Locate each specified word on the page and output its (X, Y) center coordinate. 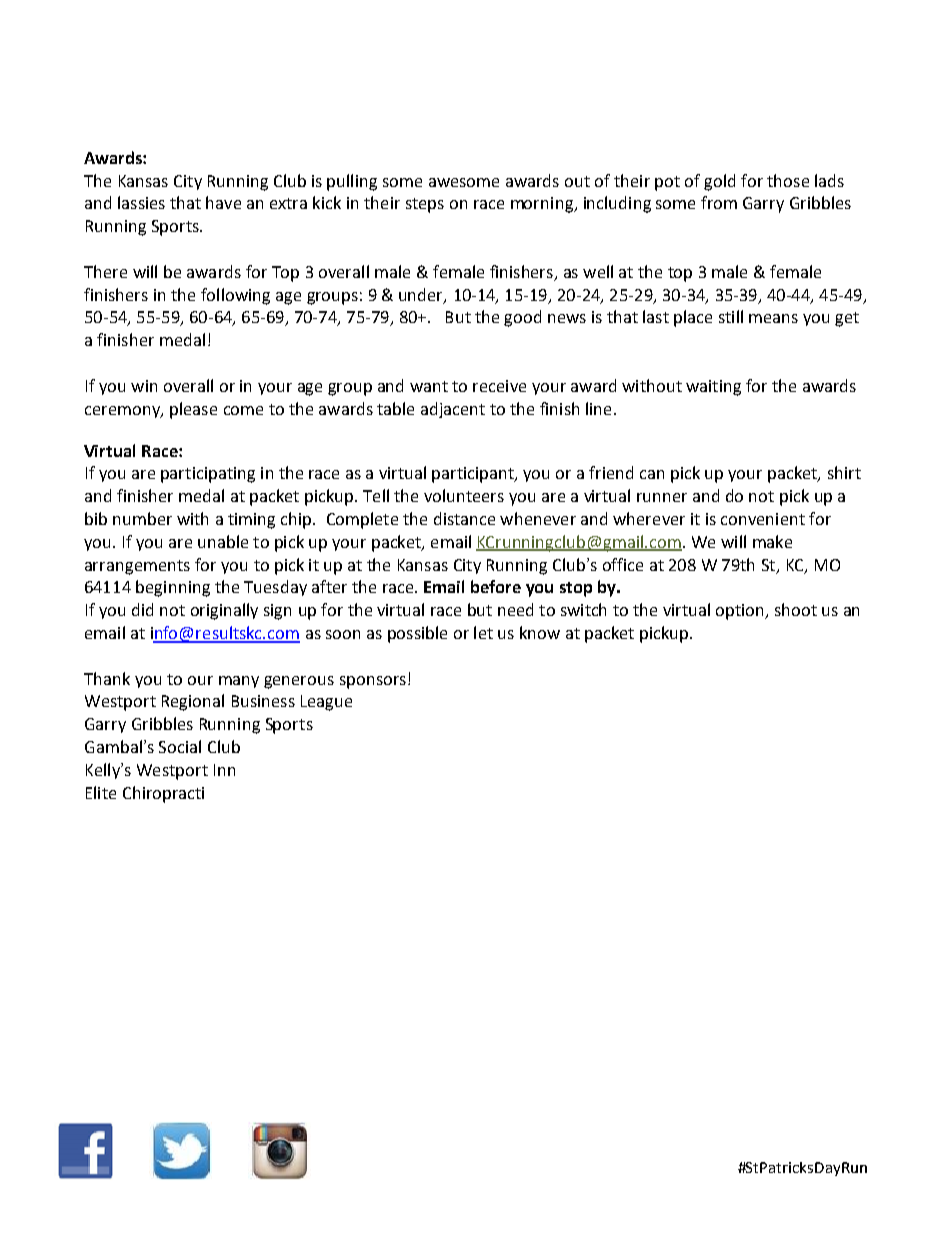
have (223, 202)
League (326, 703)
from (719, 202)
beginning (173, 588)
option (741, 612)
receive (499, 386)
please (193, 410)
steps (425, 205)
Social (180, 746)
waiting (713, 388)
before (496, 586)
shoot (796, 609)
